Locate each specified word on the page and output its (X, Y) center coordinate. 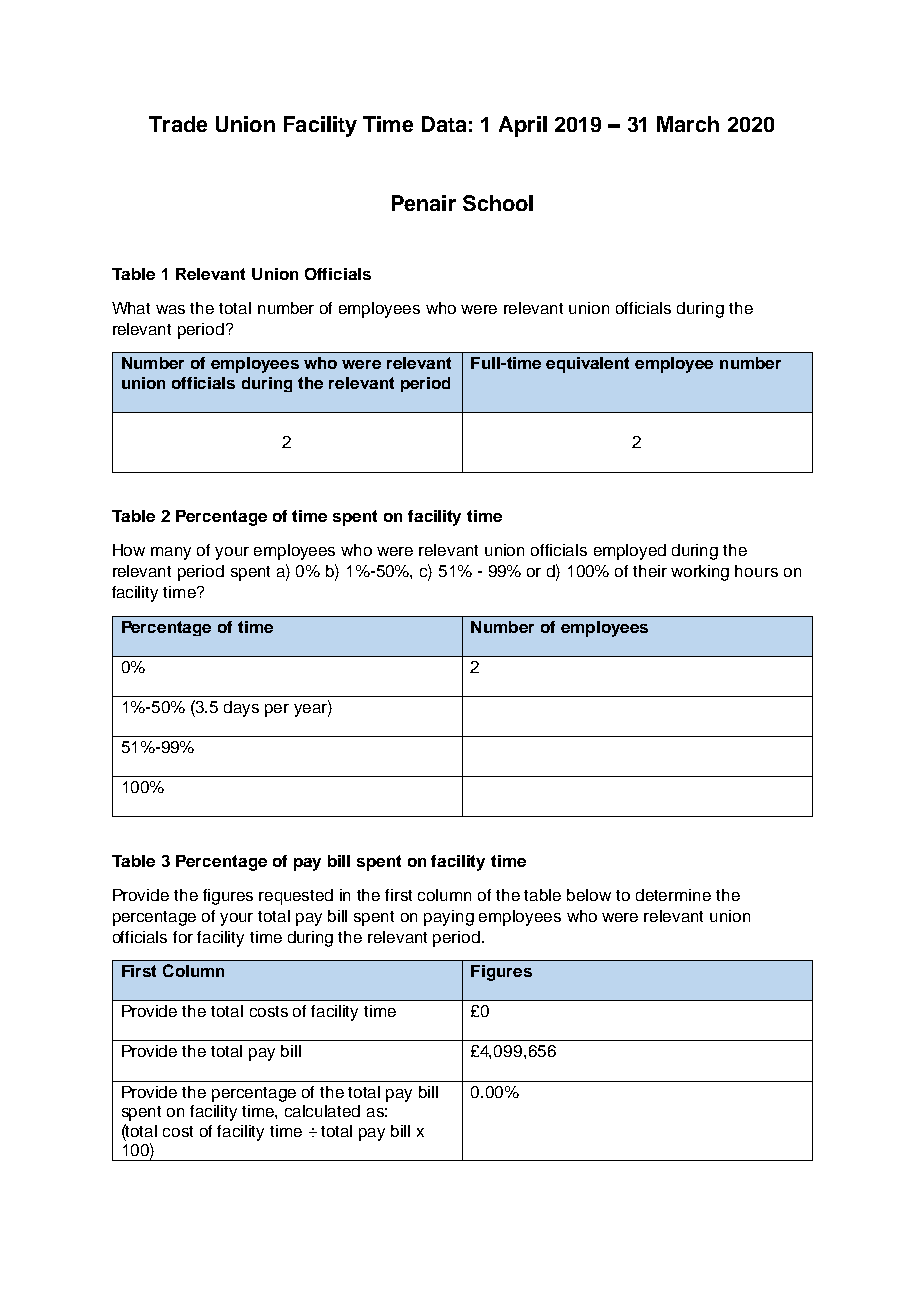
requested (296, 897)
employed (630, 552)
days (241, 709)
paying (449, 918)
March (688, 124)
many (171, 553)
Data (444, 124)
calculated (322, 1111)
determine (673, 895)
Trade (178, 124)
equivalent (587, 365)
